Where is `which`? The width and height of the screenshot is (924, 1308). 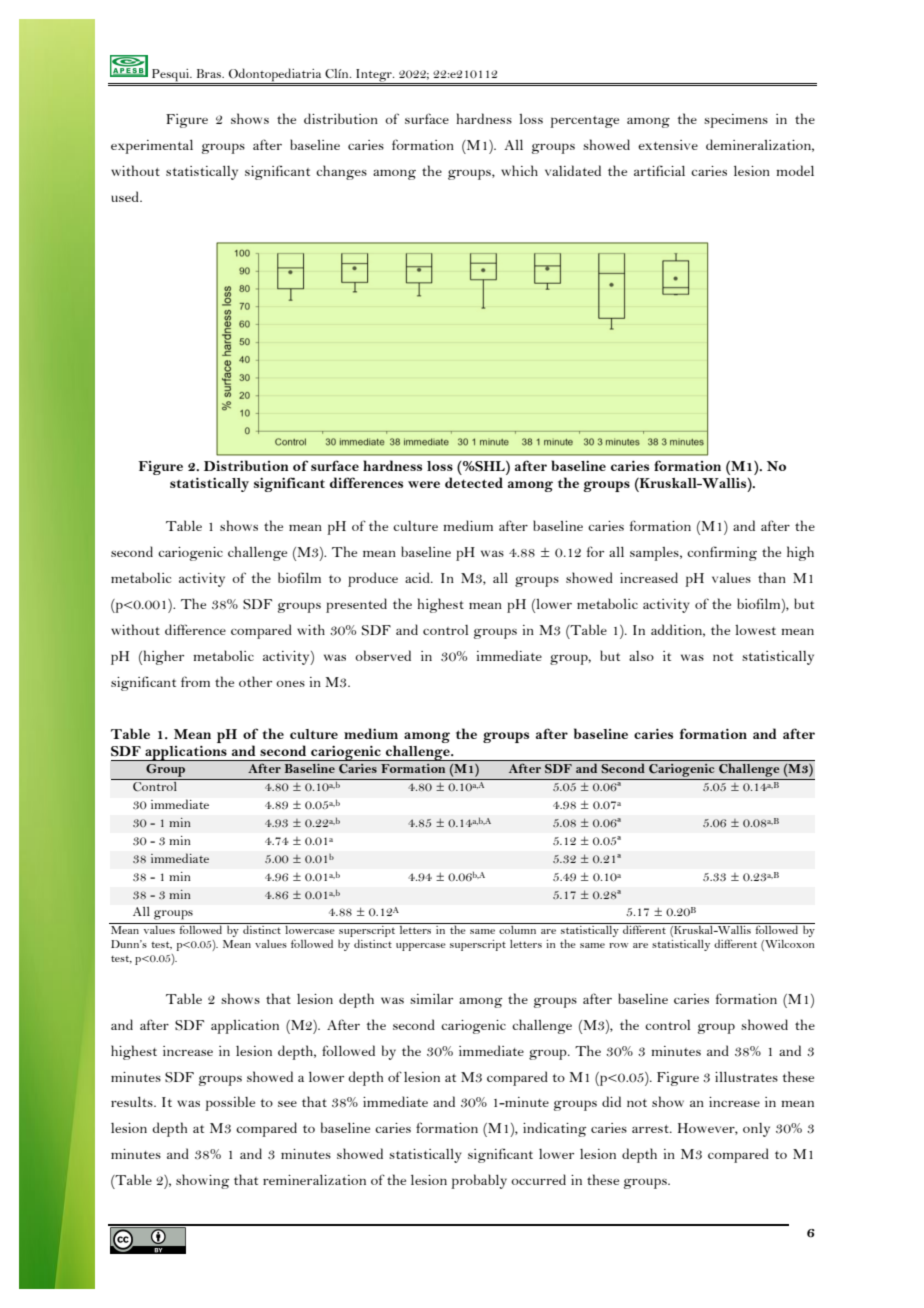
which is located at coordinates (519, 170).
